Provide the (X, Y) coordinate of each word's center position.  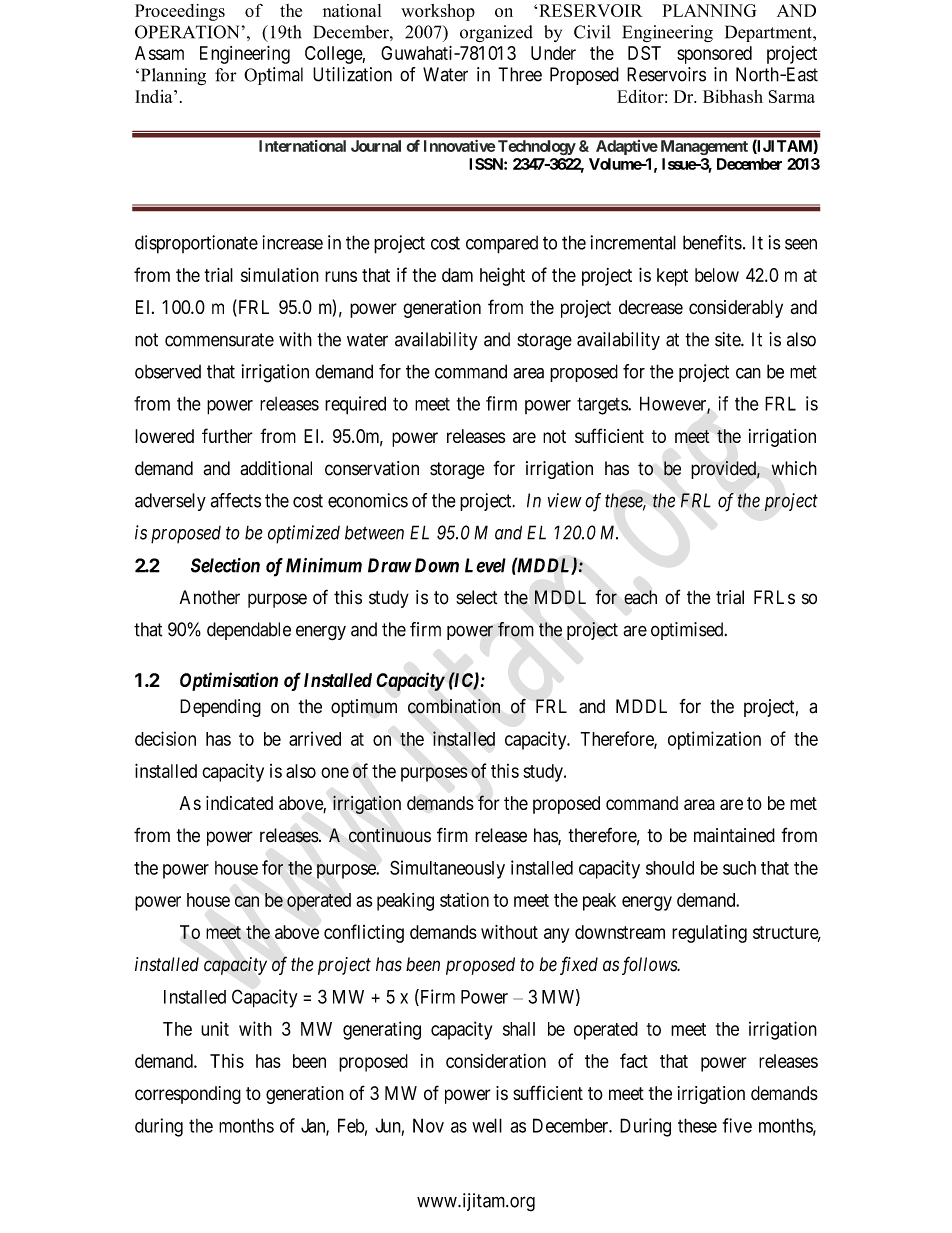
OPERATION (187, 32)
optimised (688, 631)
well (487, 1125)
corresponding (188, 1095)
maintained (734, 835)
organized (496, 34)
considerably (736, 309)
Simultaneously (447, 869)
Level (485, 565)
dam (457, 275)
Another (210, 597)
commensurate (219, 340)
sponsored (714, 55)
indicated (239, 803)
